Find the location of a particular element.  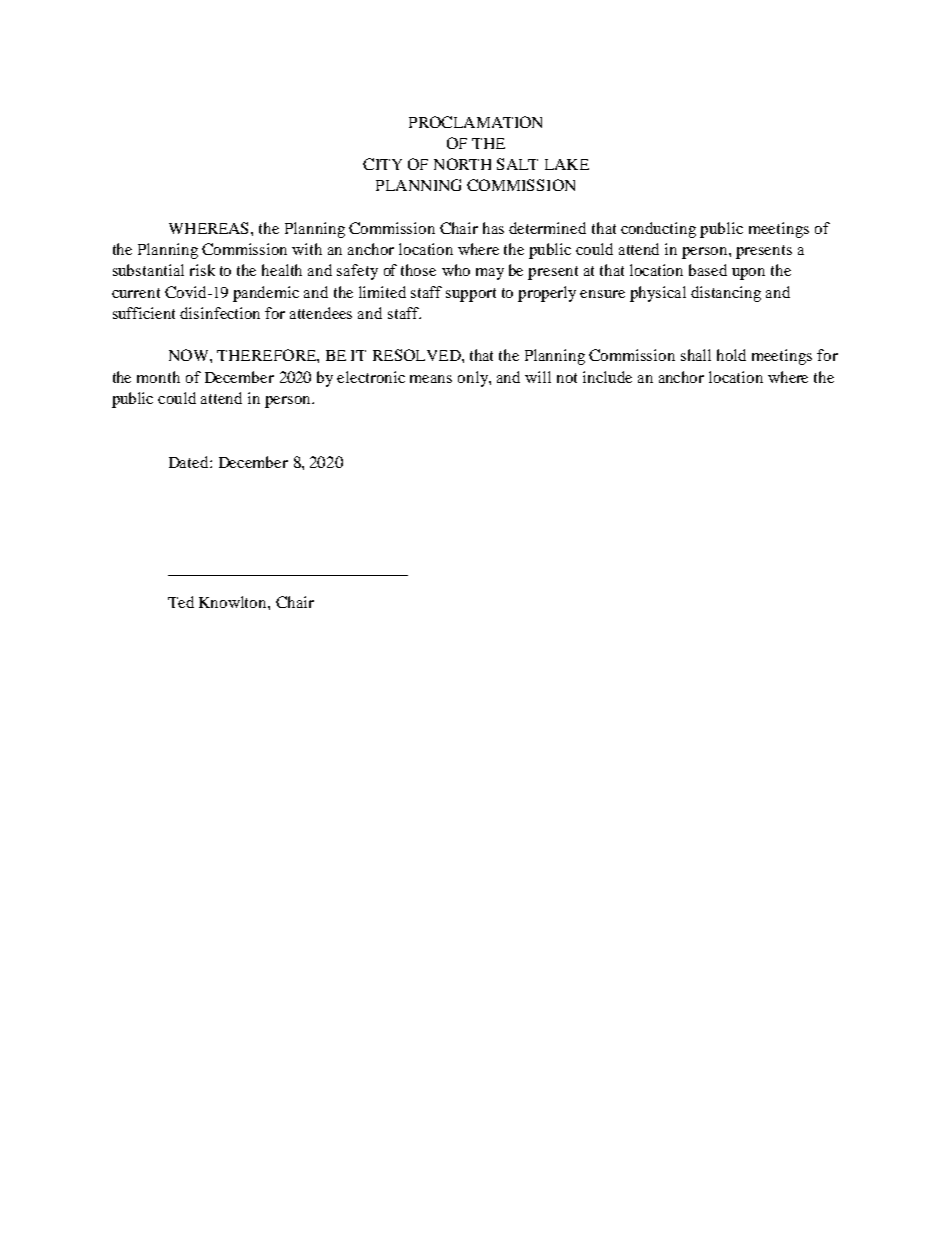

shall is located at coordinates (696, 355).
